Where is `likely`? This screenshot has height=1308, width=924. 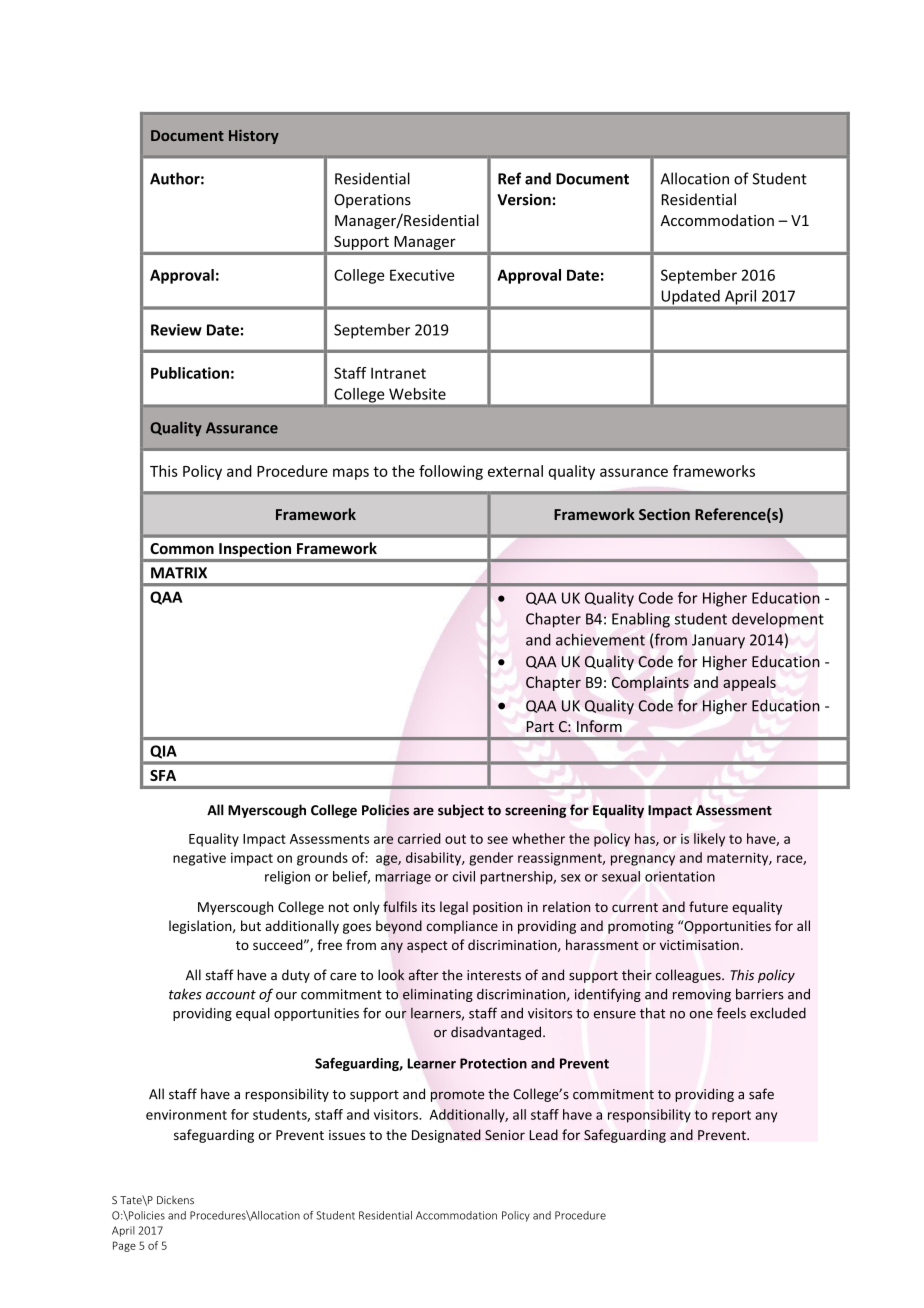 likely is located at coordinates (709, 840).
